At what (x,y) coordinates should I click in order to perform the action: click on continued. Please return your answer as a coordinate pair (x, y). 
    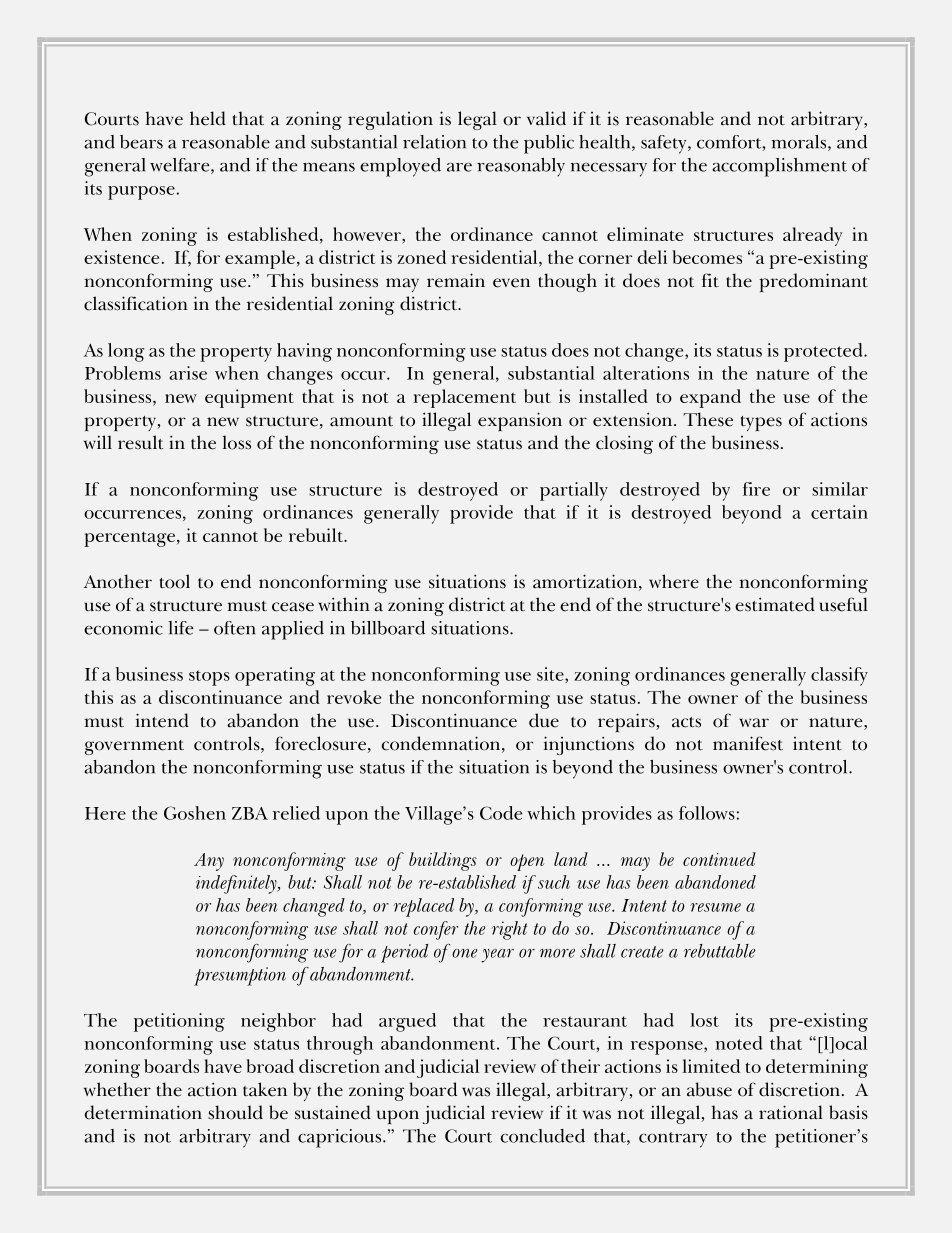
    Looking at the image, I should click on (719, 859).
